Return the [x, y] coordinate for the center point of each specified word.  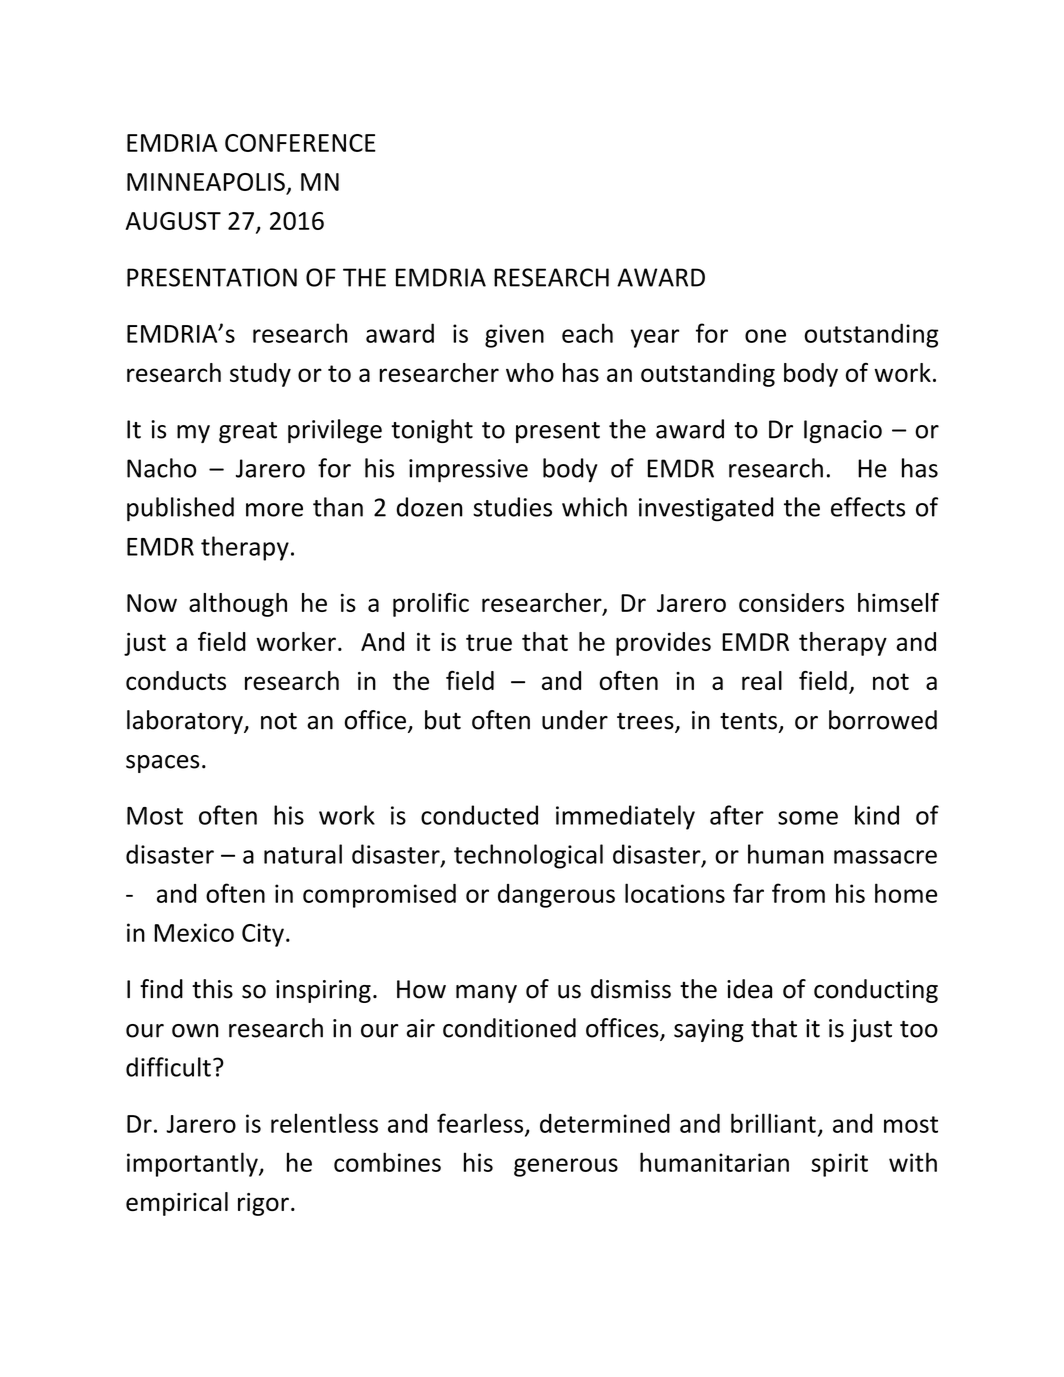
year [655, 338]
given [514, 336]
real [762, 680]
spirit [839, 1165]
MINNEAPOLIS [206, 182]
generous [566, 1167]
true [489, 642]
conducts [176, 680]
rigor [263, 1204]
